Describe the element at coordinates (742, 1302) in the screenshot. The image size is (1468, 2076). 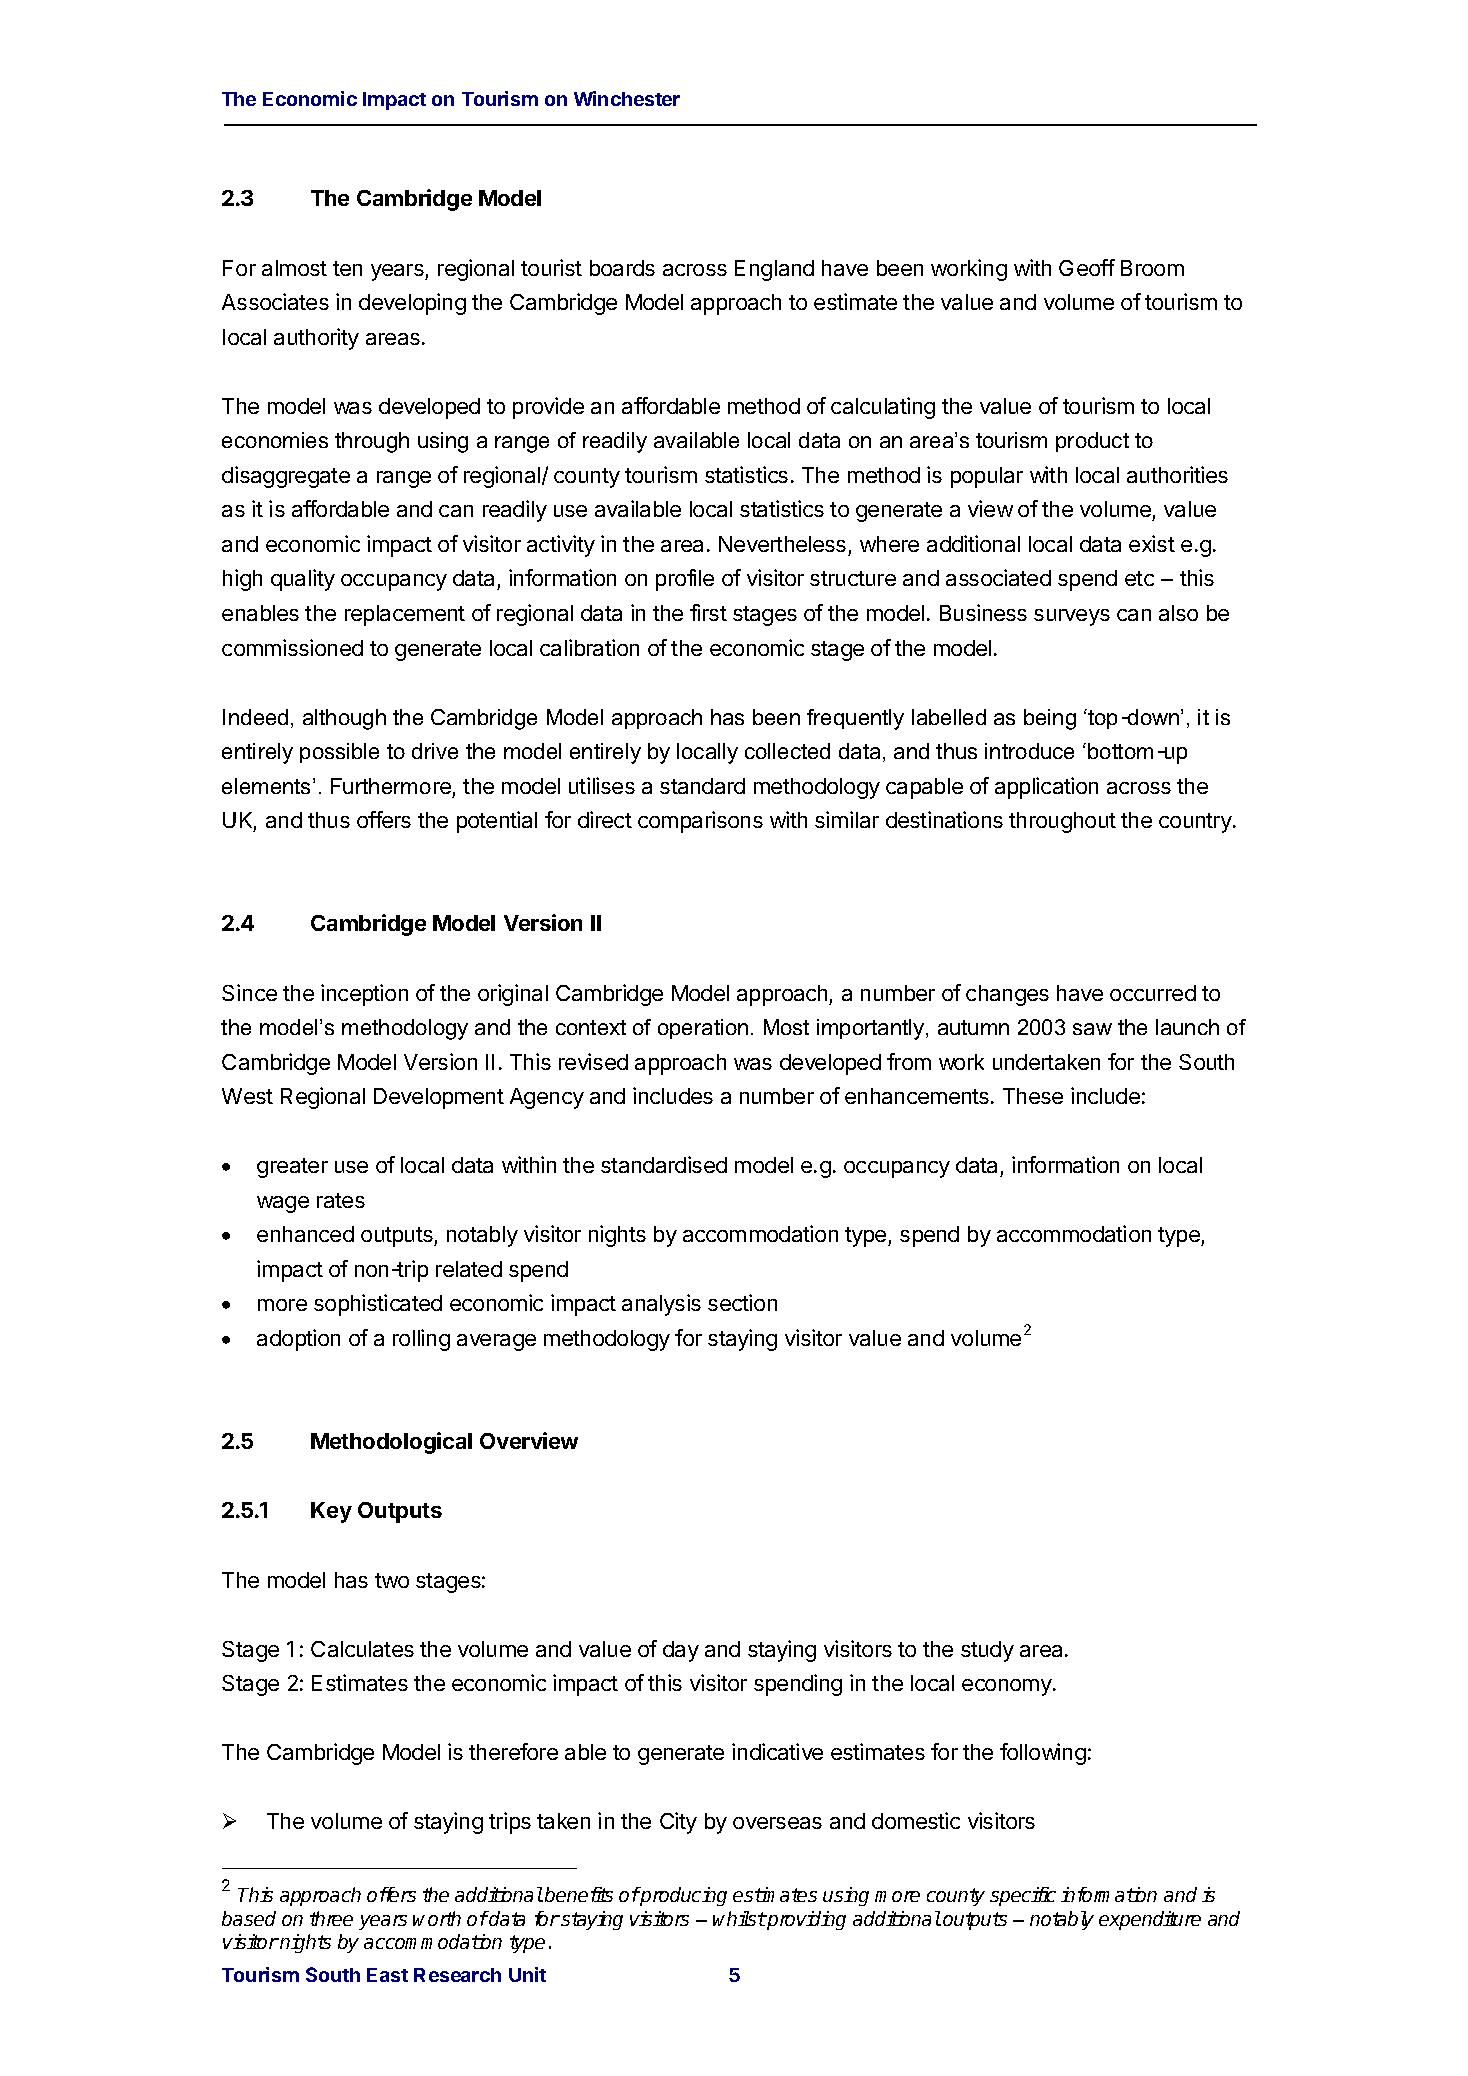
I see `section` at that location.
